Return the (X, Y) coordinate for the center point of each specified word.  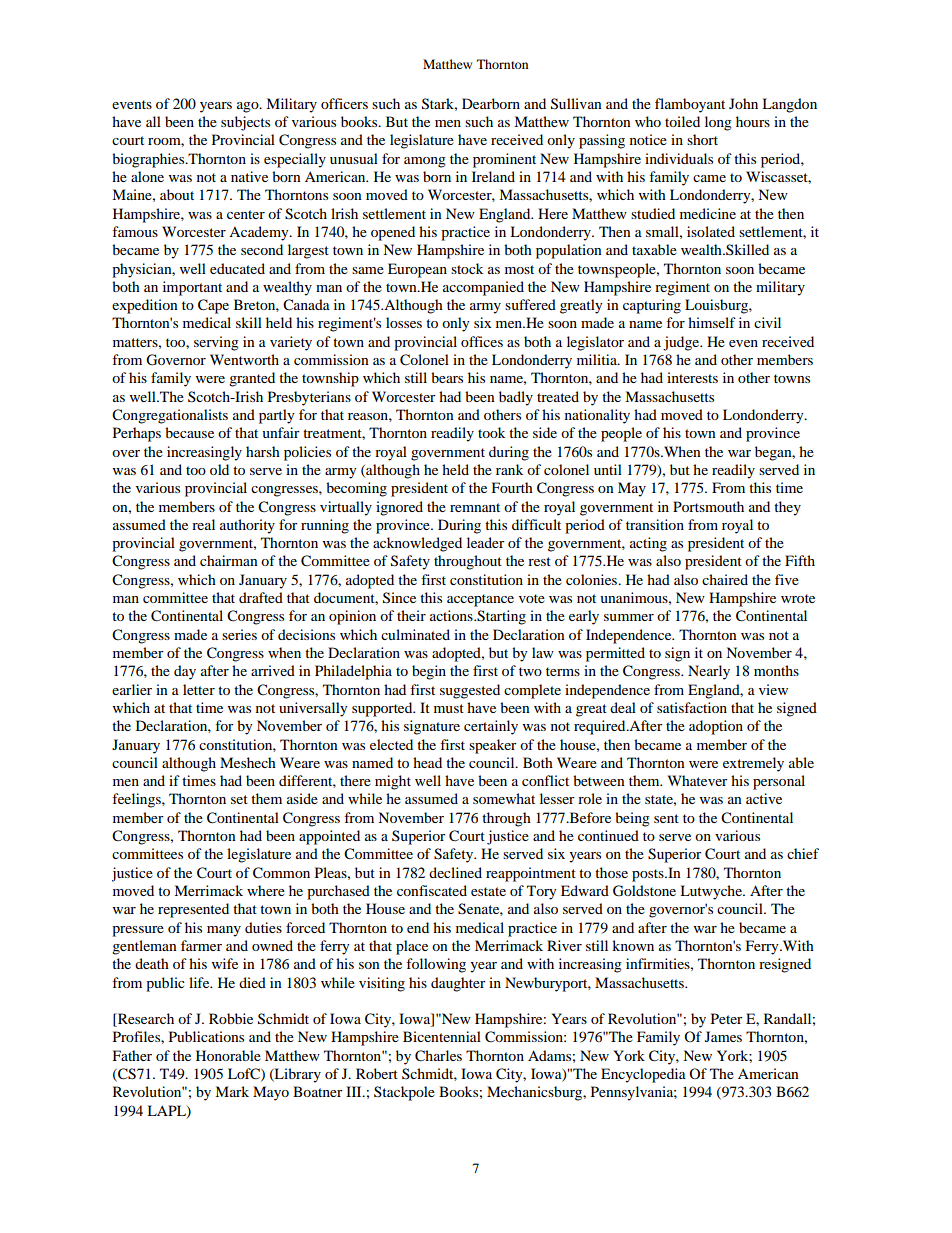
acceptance (480, 600)
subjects (245, 123)
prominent (504, 160)
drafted (261, 597)
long (718, 123)
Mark (232, 1091)
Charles (438, 1056)
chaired (725, 579)
